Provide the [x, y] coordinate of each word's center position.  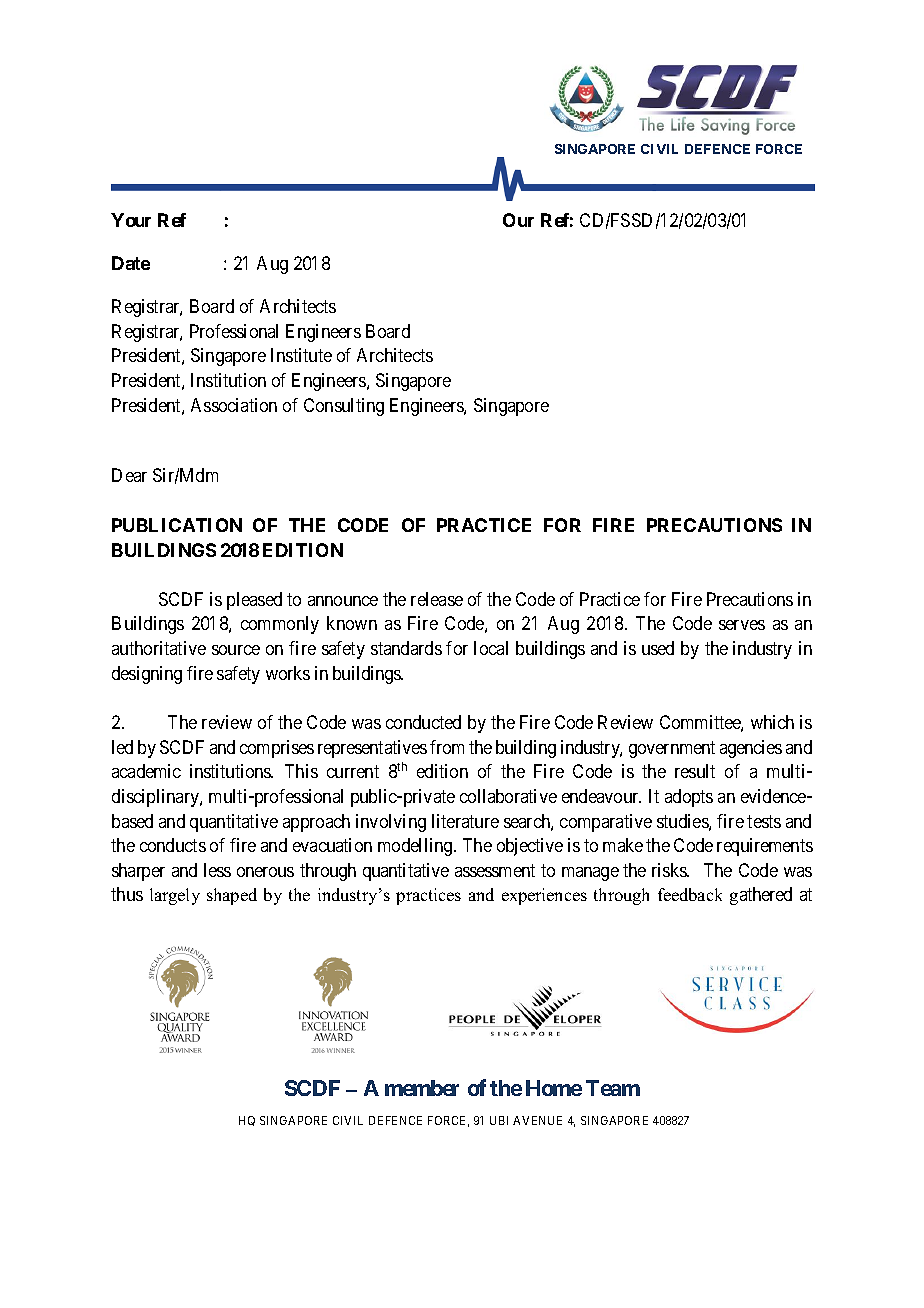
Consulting [344, 407]
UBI [499, 1120]
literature [465, 821]
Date [131, 263]
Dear [129, 475]
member [422, 1088]
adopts [689, 798]
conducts [173, 845]
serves [742, 625]
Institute [301, 355]
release [437, 599]
